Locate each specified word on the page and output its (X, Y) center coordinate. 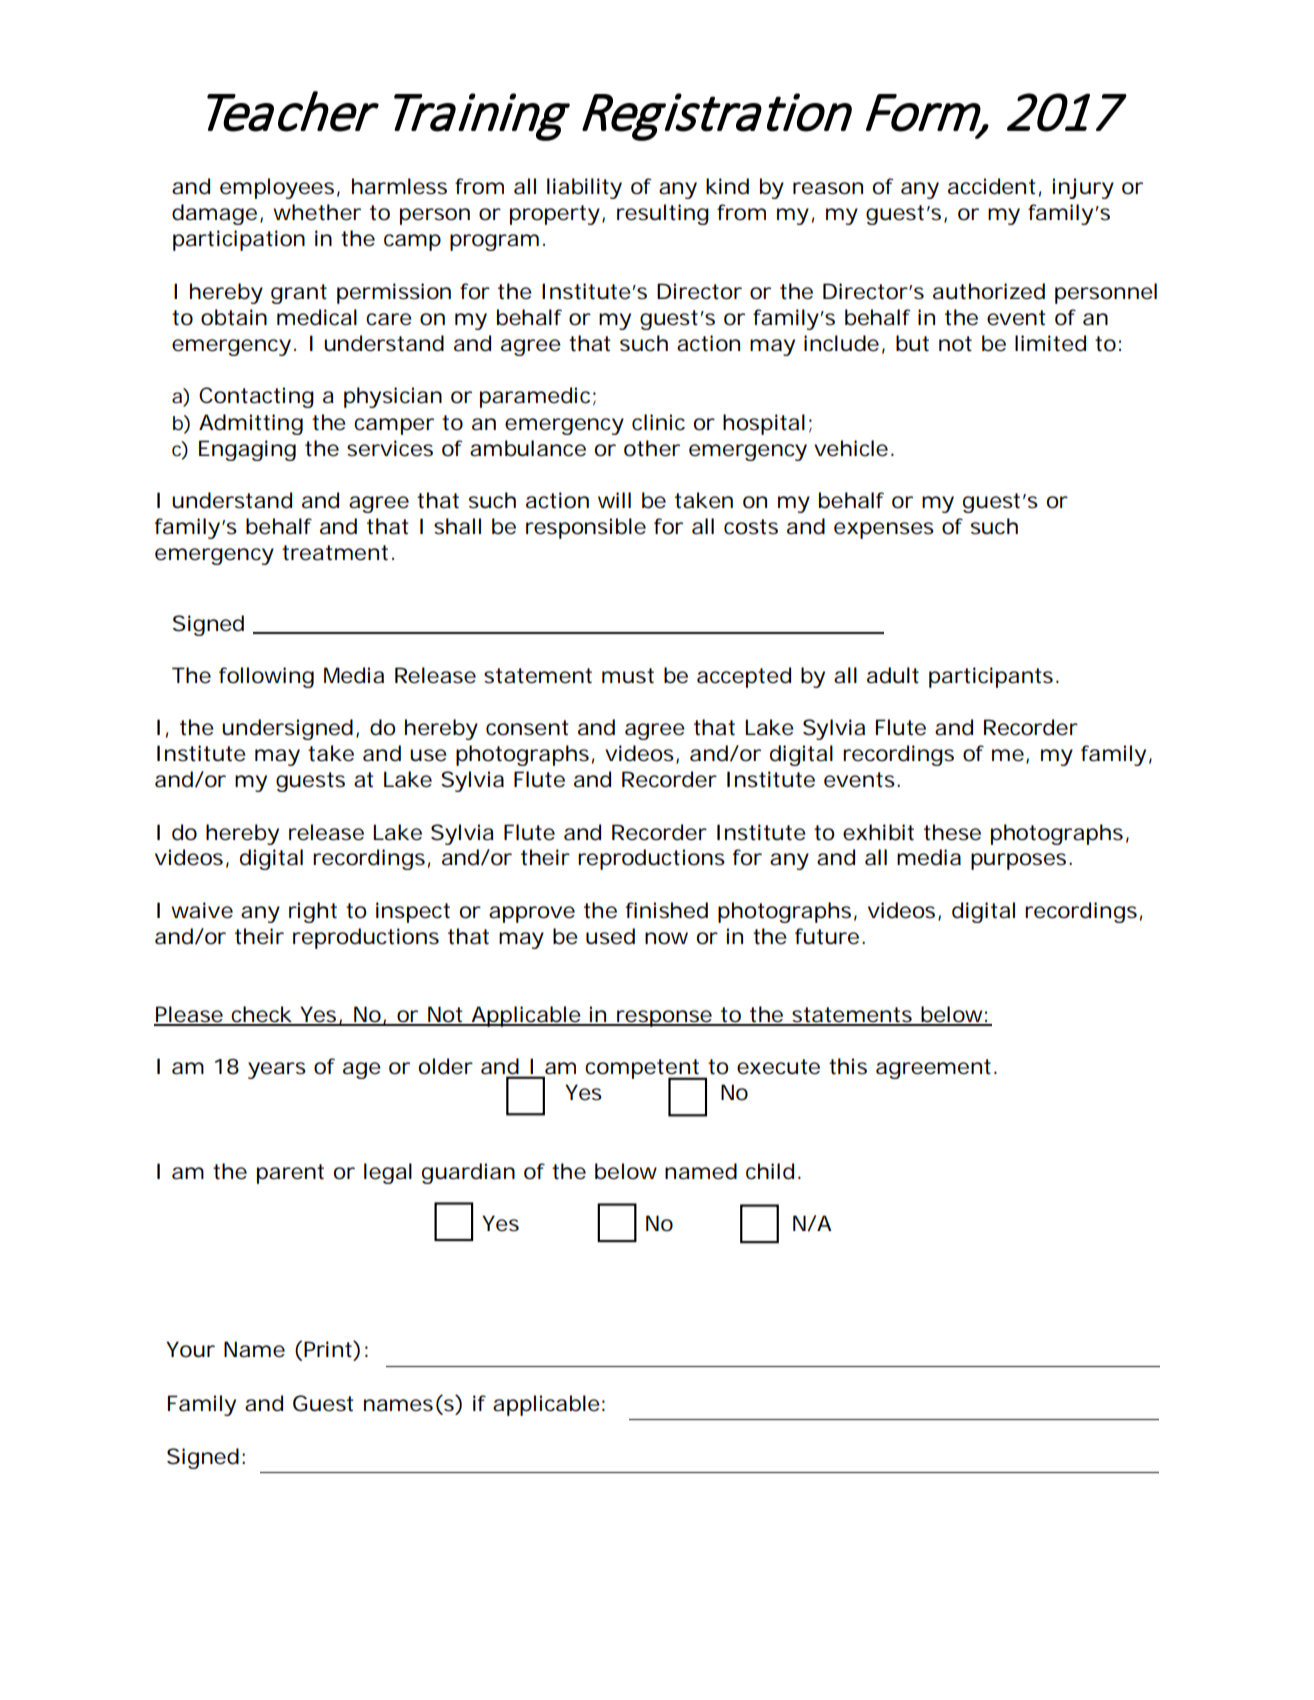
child (770, 1171)
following (266, 677)
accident (992, 186)
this (848, 1066)
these (952, 832)
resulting (663, 214)
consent (527, 728)
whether (317, 212)
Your (190, 1349)
